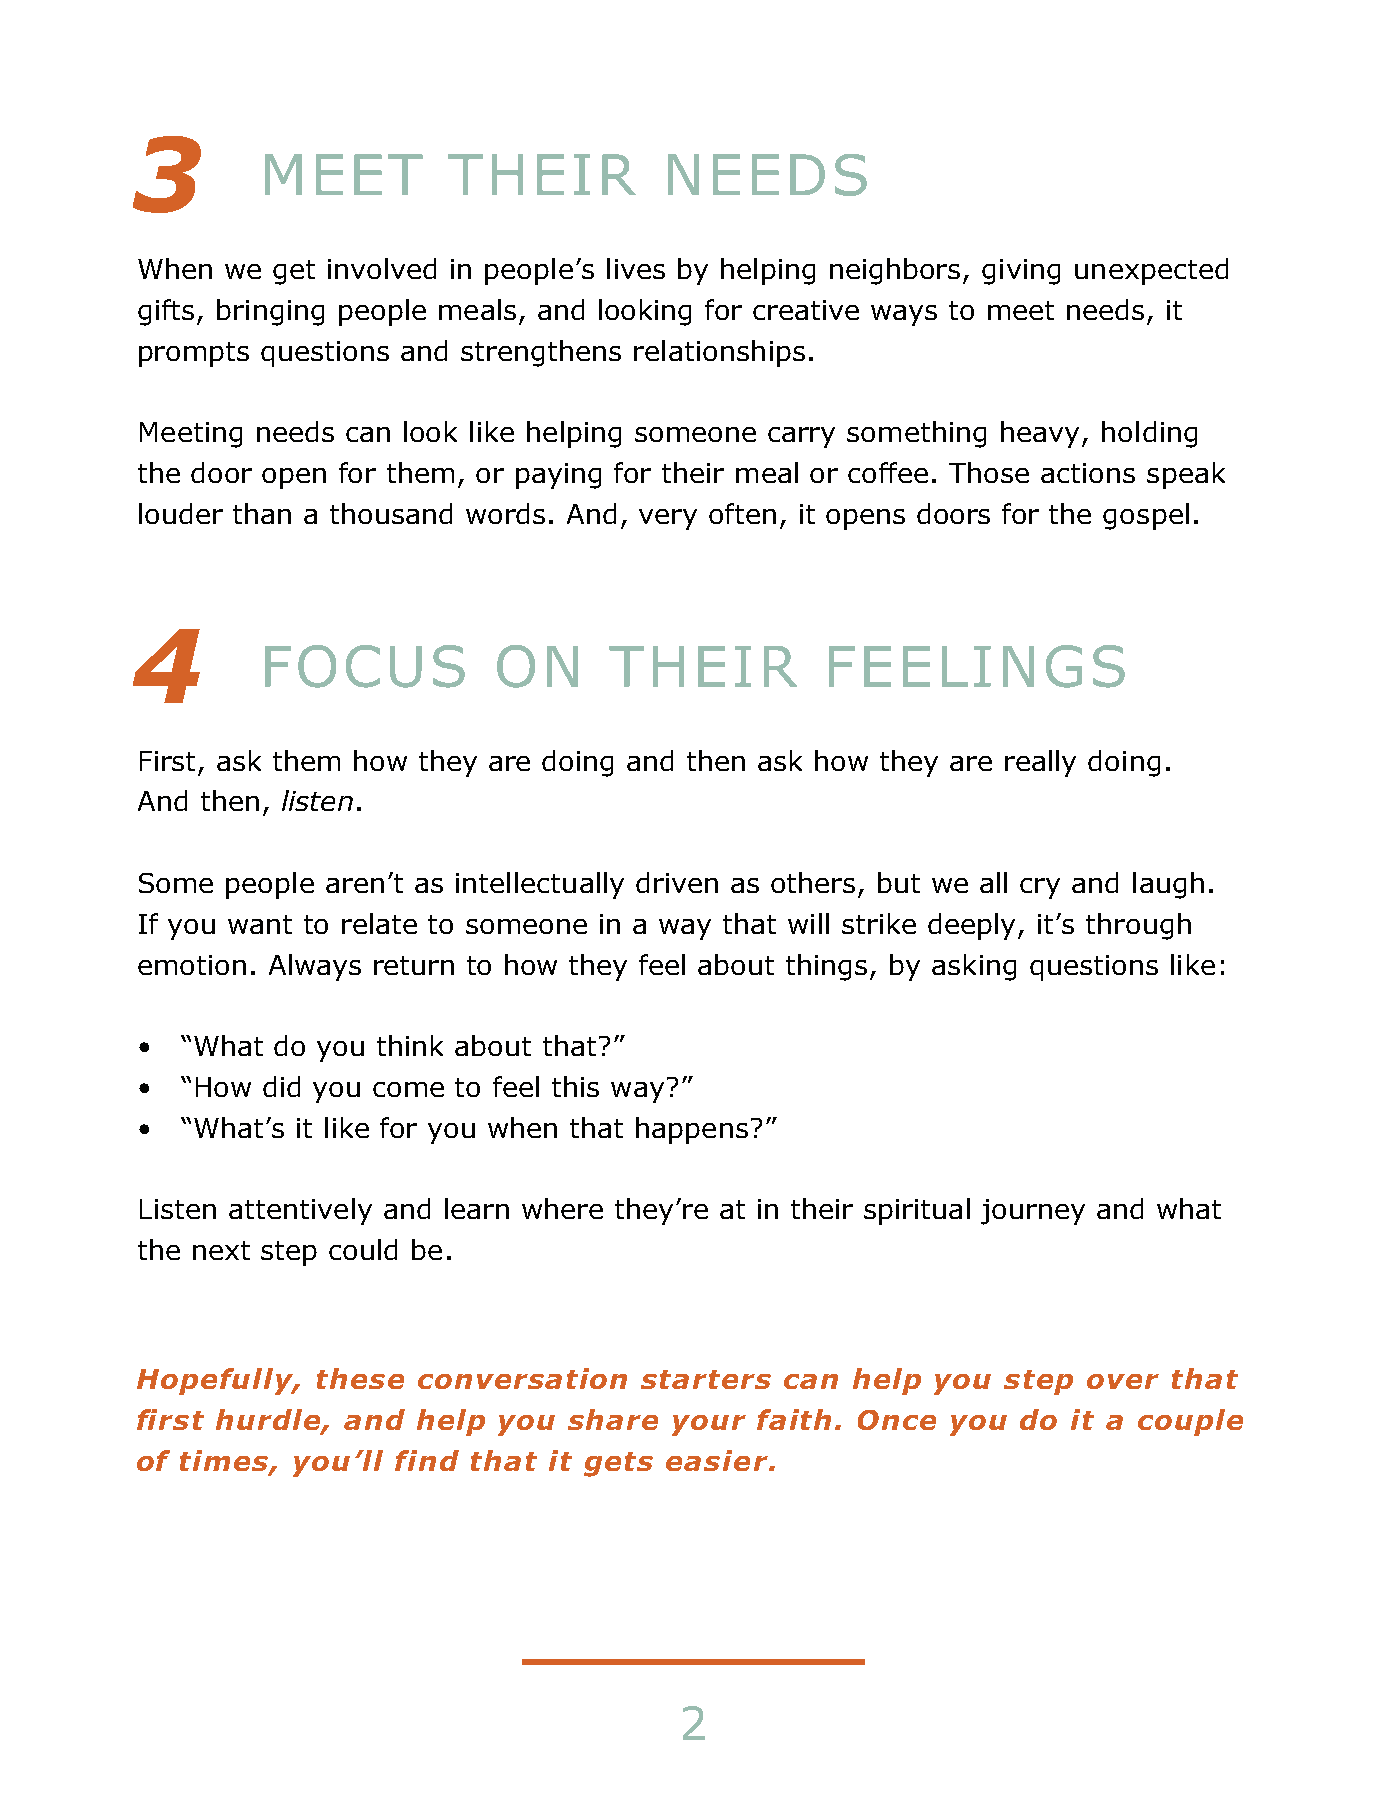 The height and width of the screenshot is (1794, 1387). I want to click on driven, so click(677, 882).
